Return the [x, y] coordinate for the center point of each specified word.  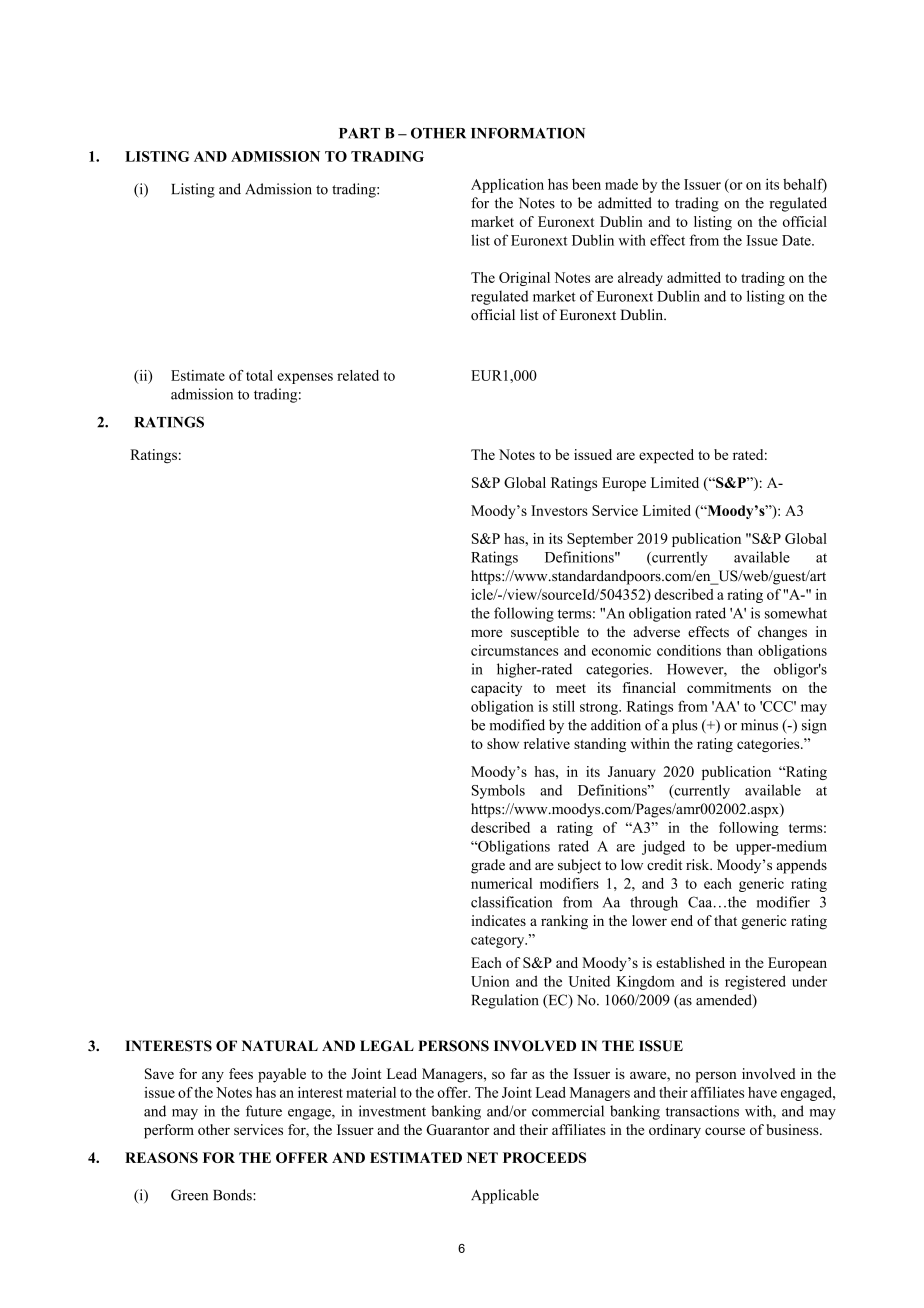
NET [482, 1157]
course [725, 1131]
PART [359, 133]
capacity [496, 689]
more [486, 633]
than [740, 650]
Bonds [234, 1195]
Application [507, 185]
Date [797, 240]
